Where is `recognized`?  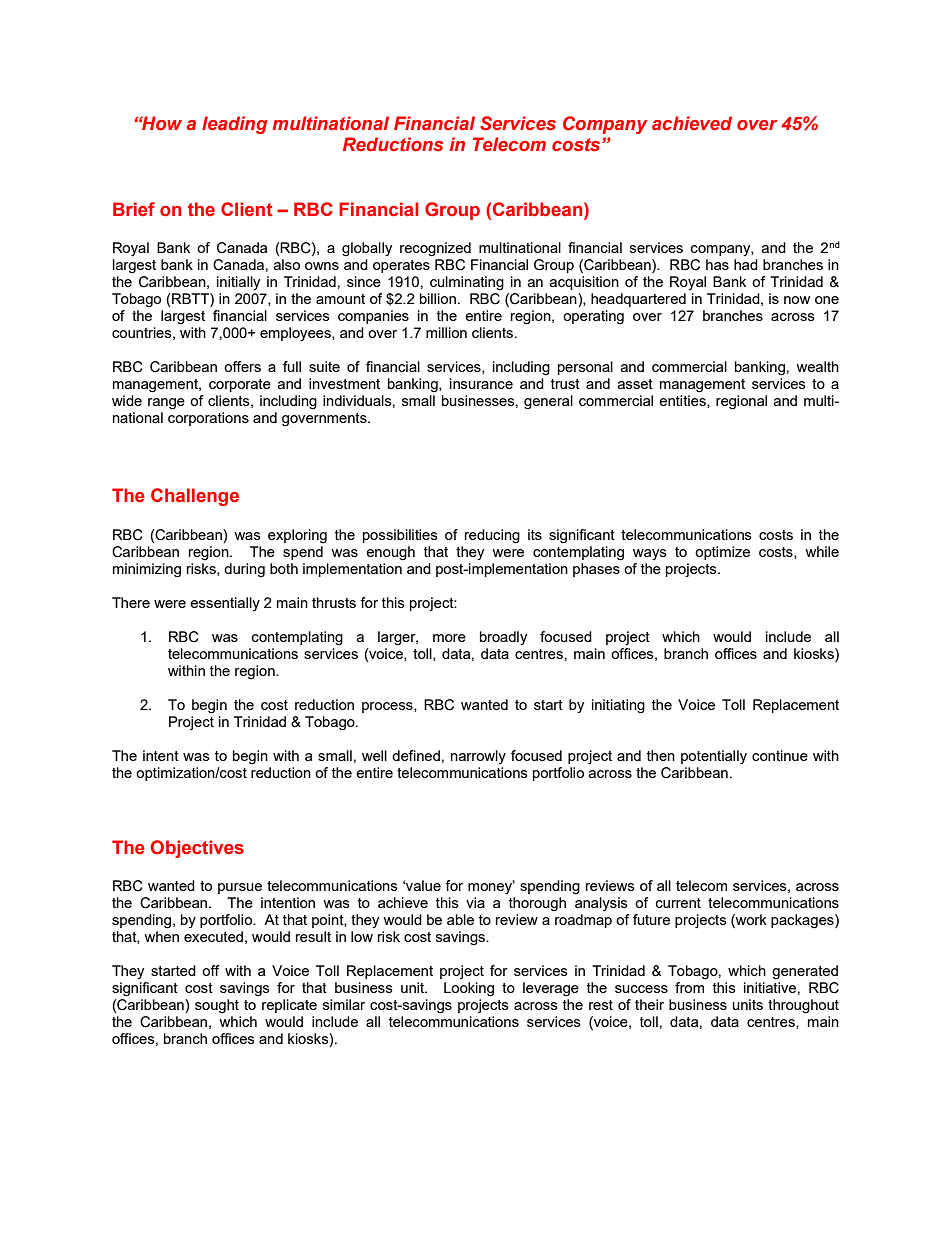
recognized is located at coordinates (435, 249).
